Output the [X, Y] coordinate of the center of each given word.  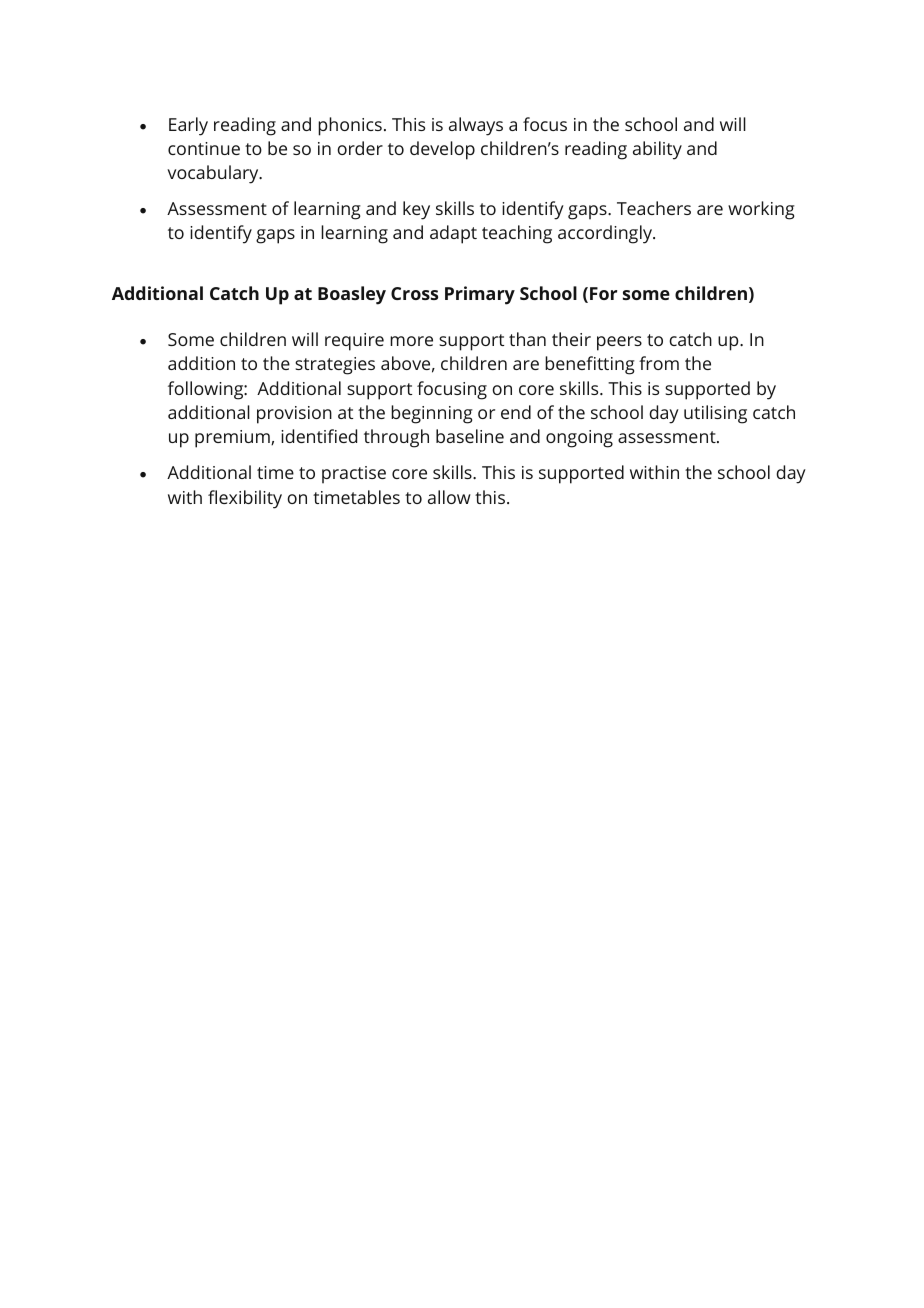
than [527, 339]
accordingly [606, 234]
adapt [453, 234]
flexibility [245, 499]
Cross [414, 293]
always [476, 126]
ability [657, 150]
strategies [335, 366]
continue [204, 148]
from [659, 363]
